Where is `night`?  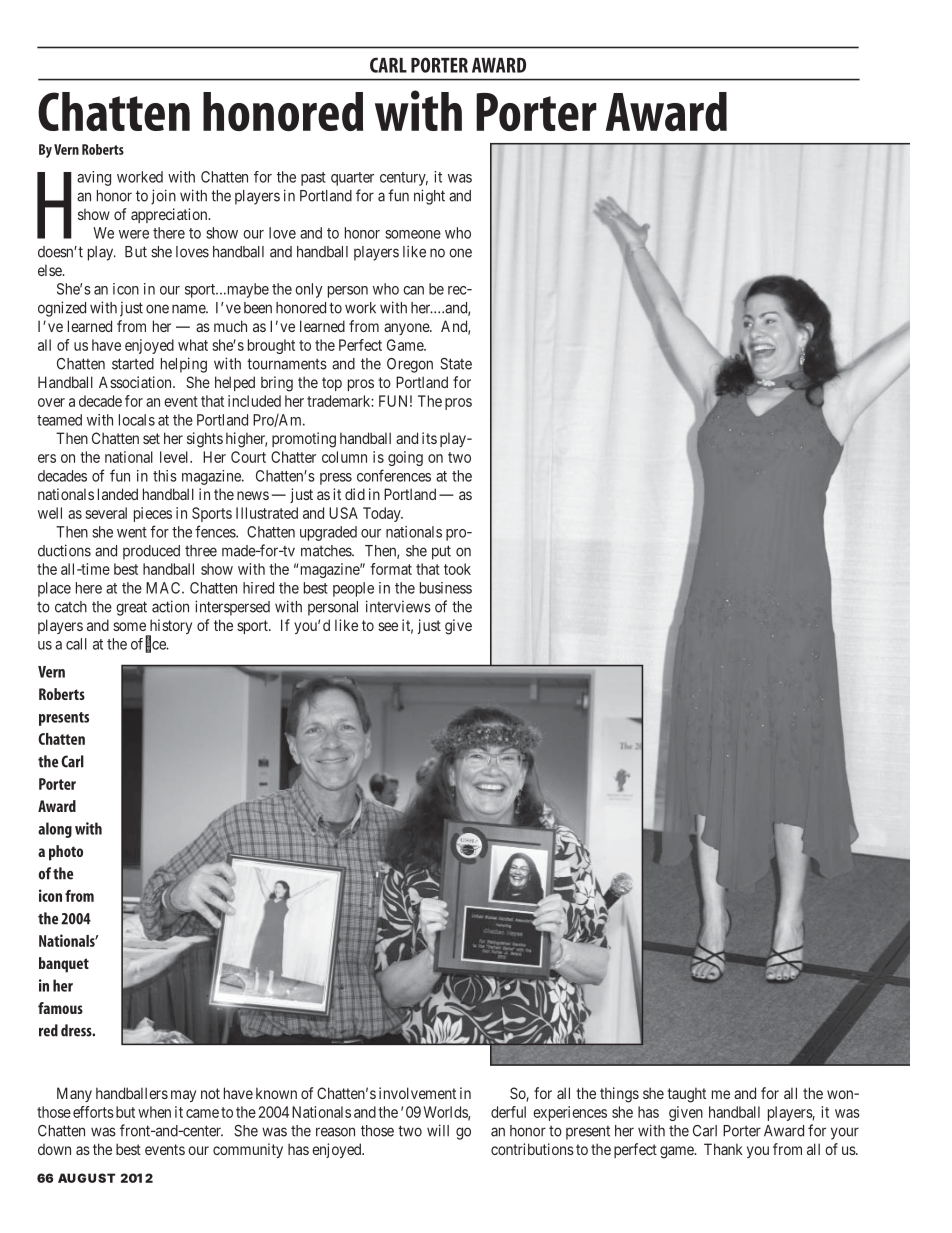
night is located at coordinates (429, 197).
